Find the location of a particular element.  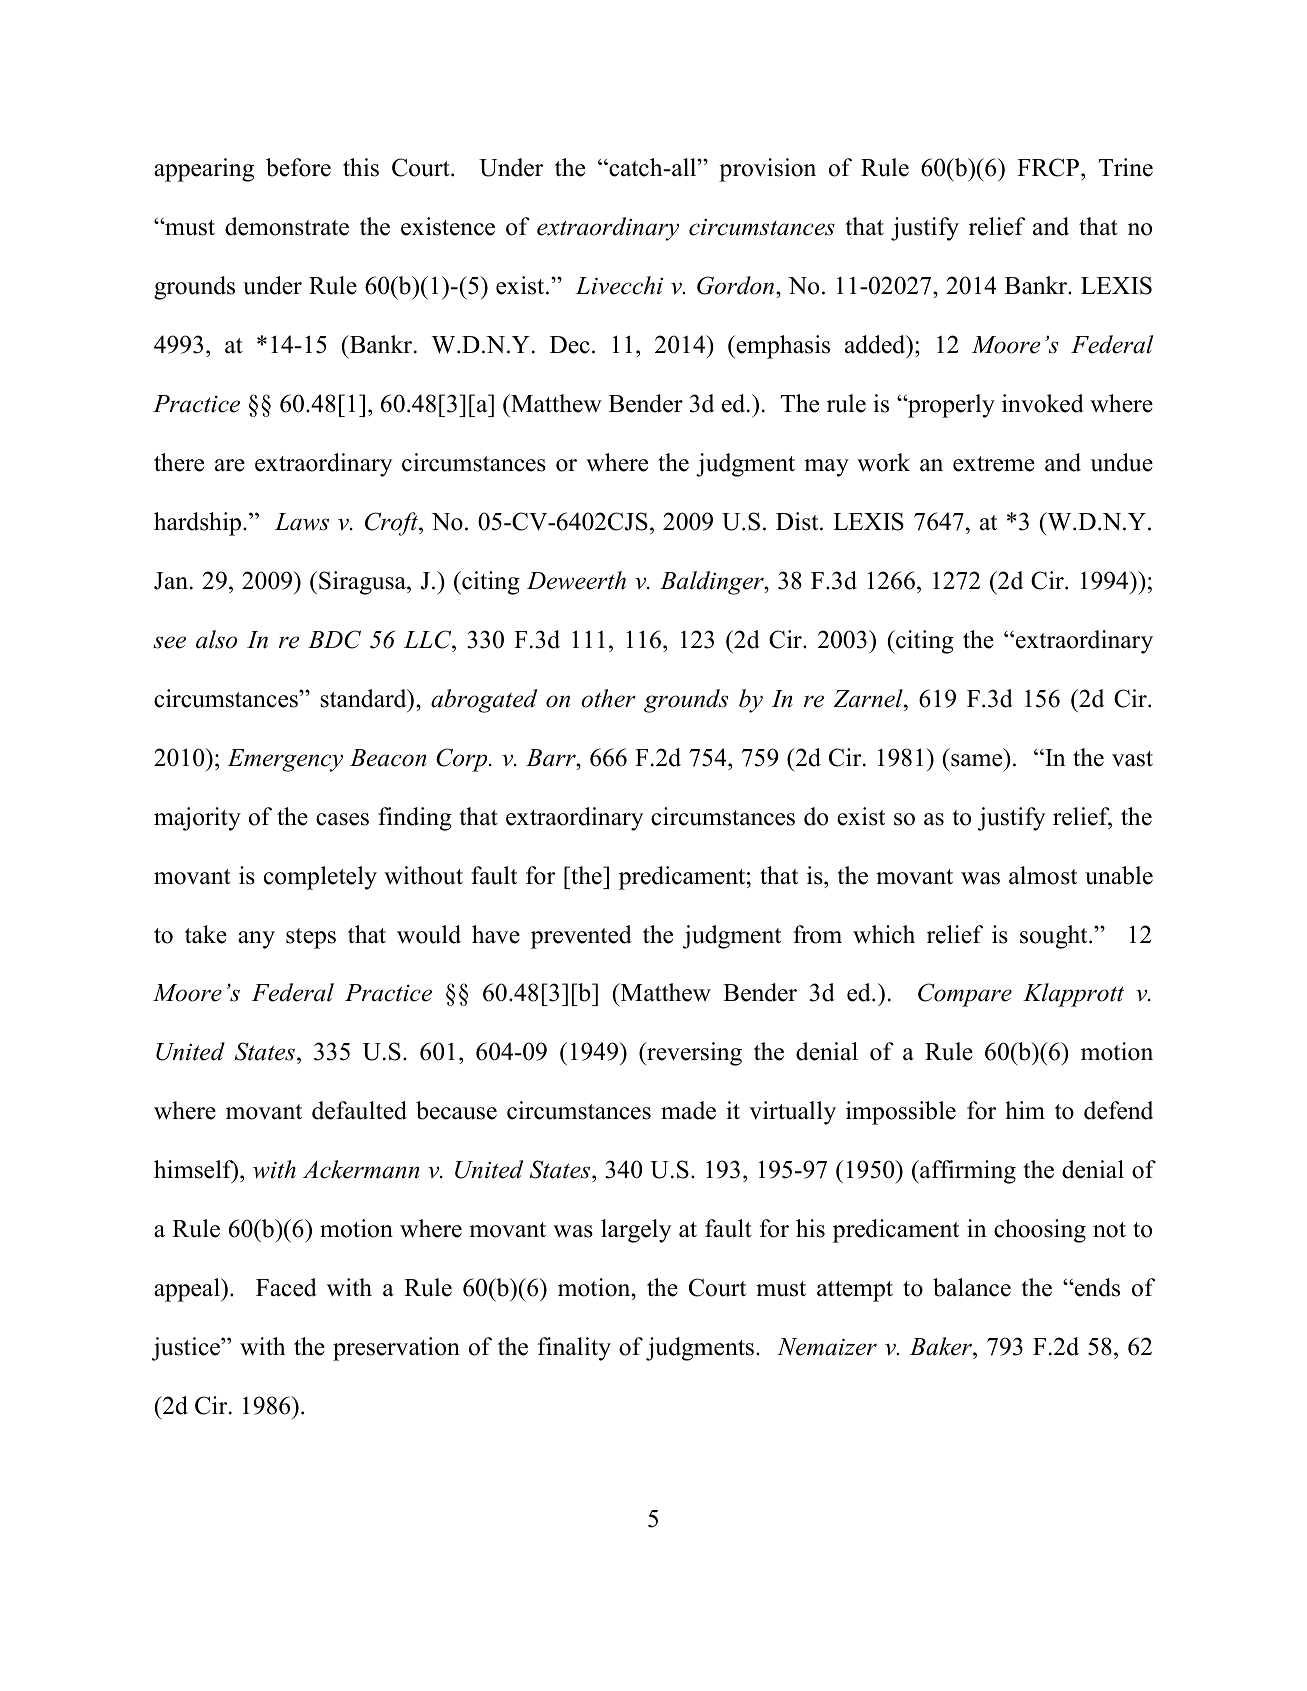

sought is located at coordinates (1055, 937).
